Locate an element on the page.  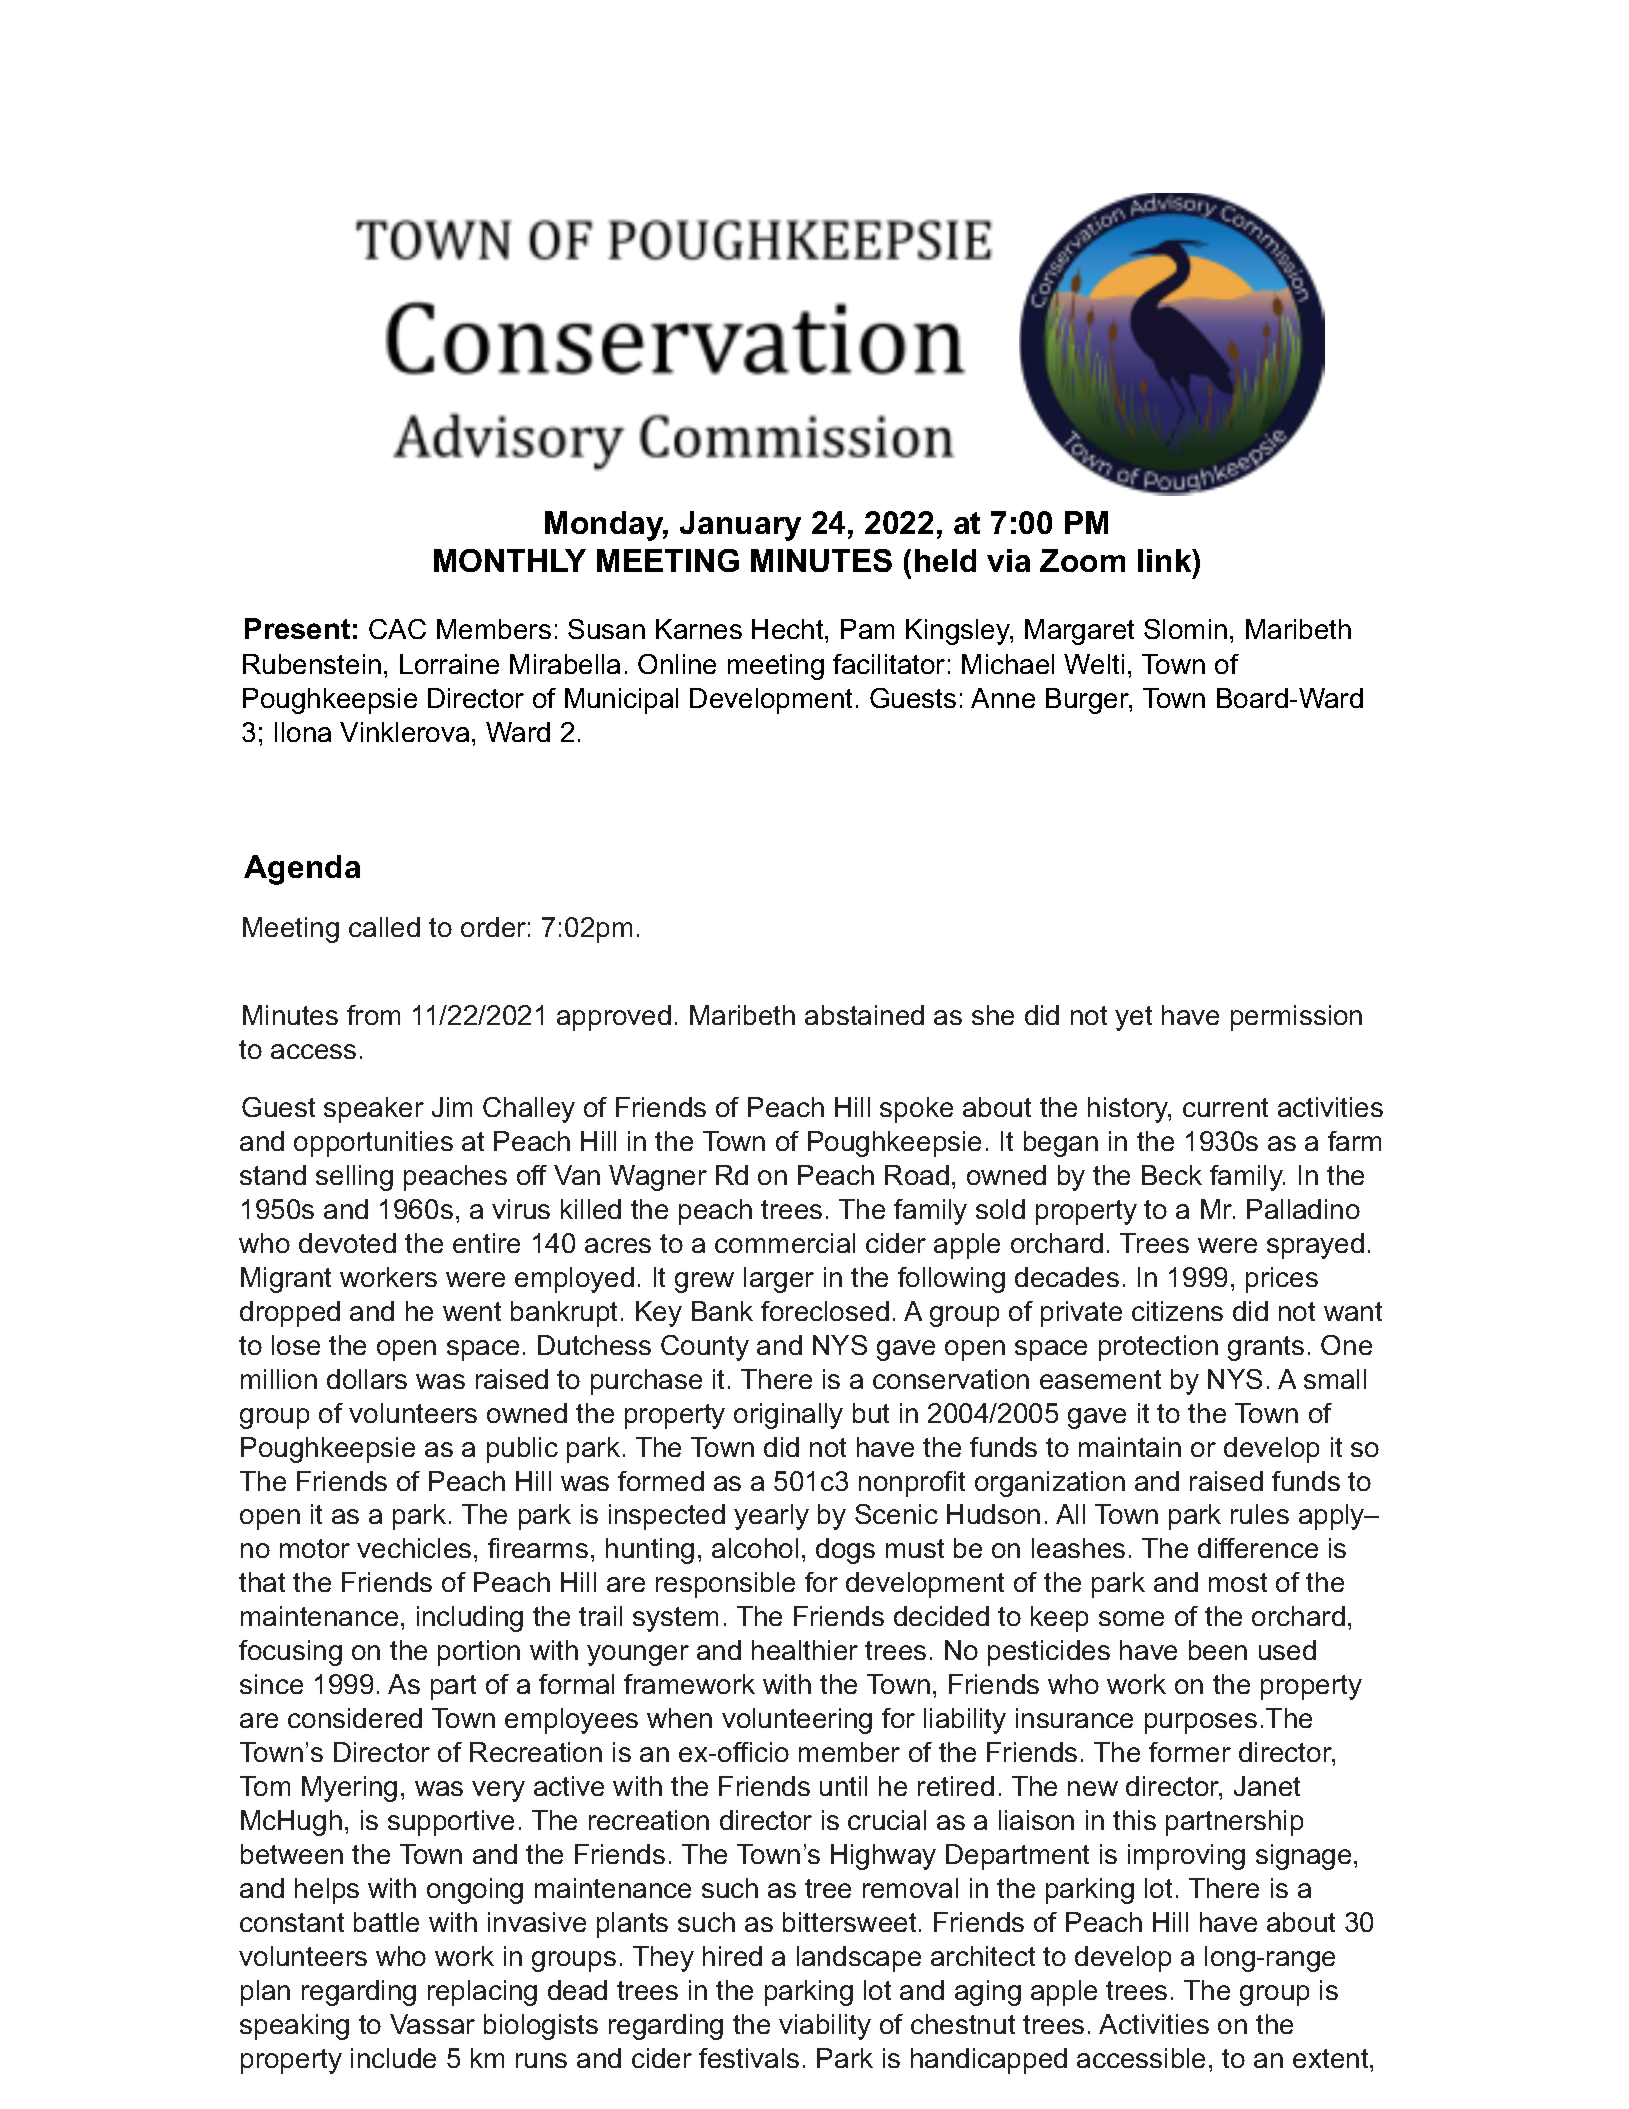
from is located at coordinates (373, 1015).
